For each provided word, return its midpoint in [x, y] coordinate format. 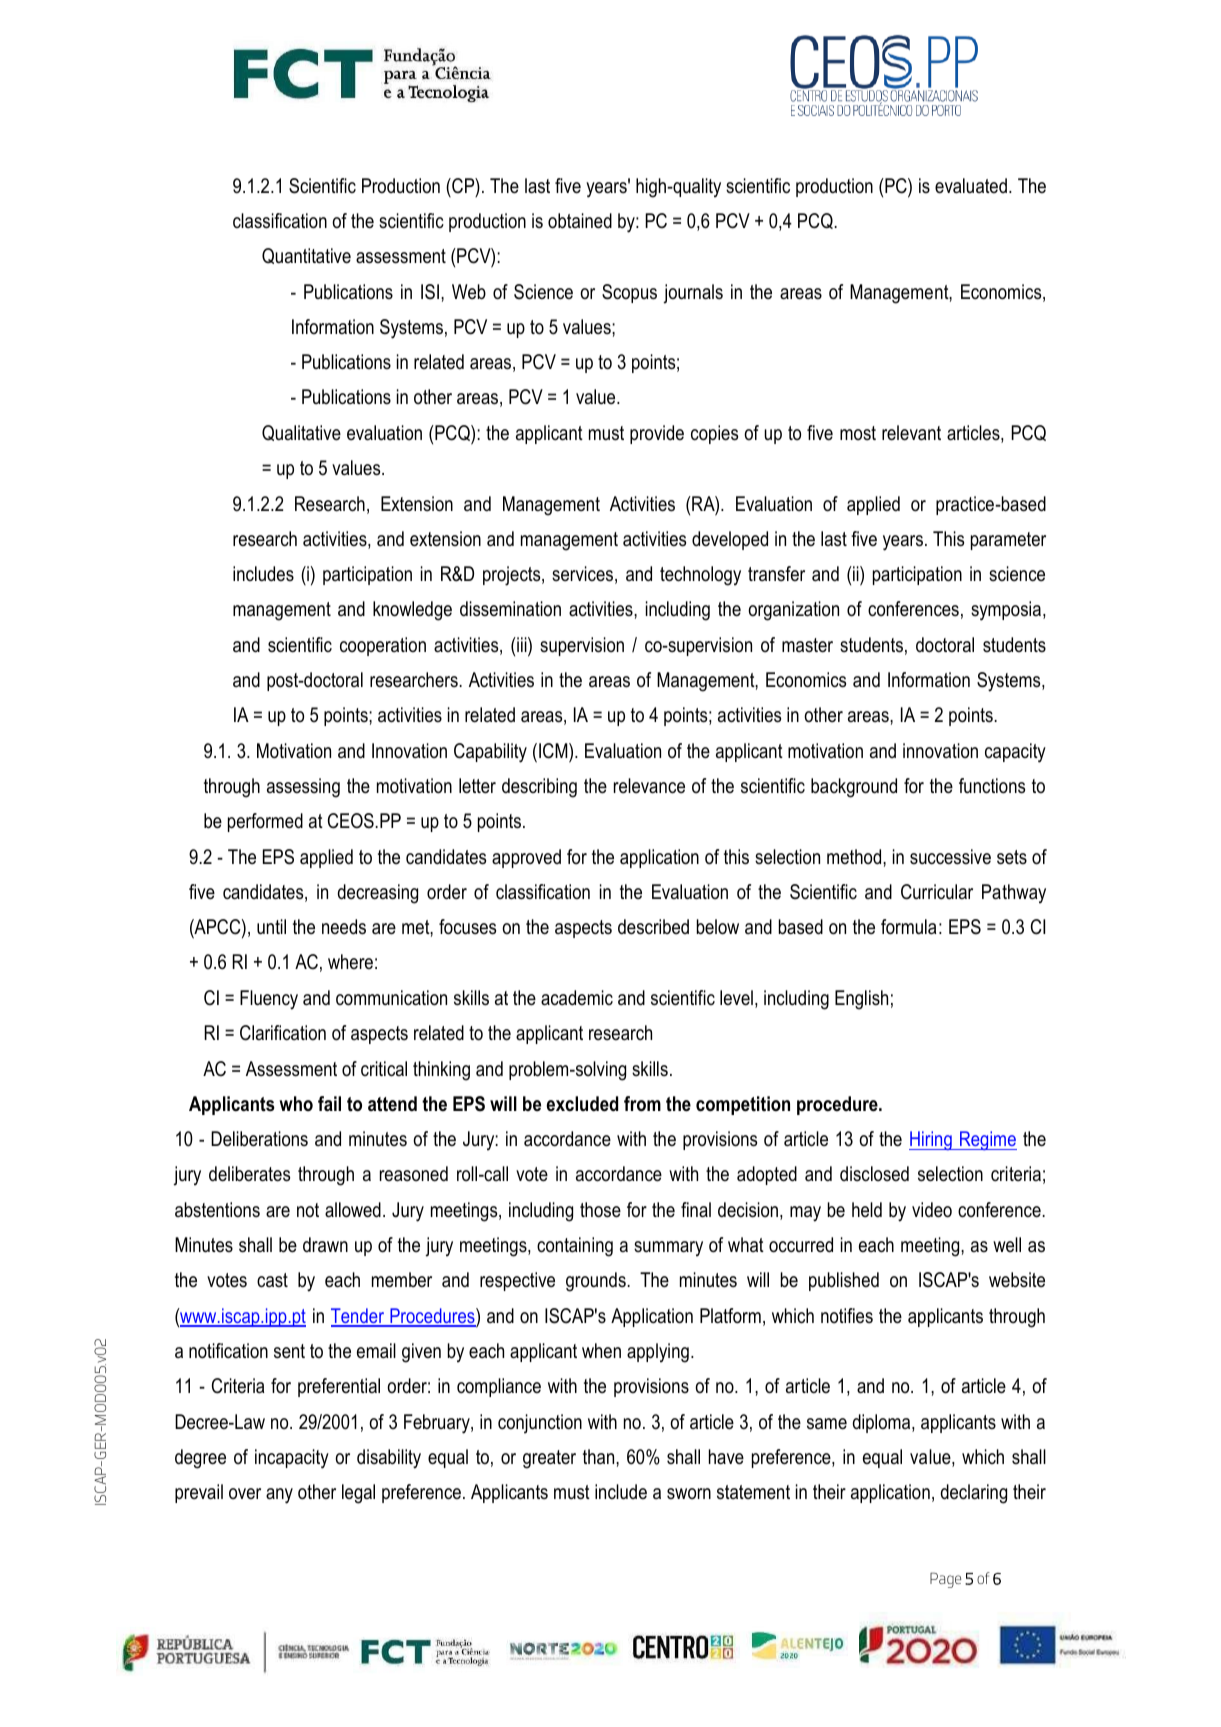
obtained [580, 221]
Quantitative [306, 256]
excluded [582, 1104]
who [296, 1103]
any [279, 1496]
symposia [1007, 611]
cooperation [383, 646]
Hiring [931, 1140]
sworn [689, 1494]
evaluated [971, 186]
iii [522, 646]
